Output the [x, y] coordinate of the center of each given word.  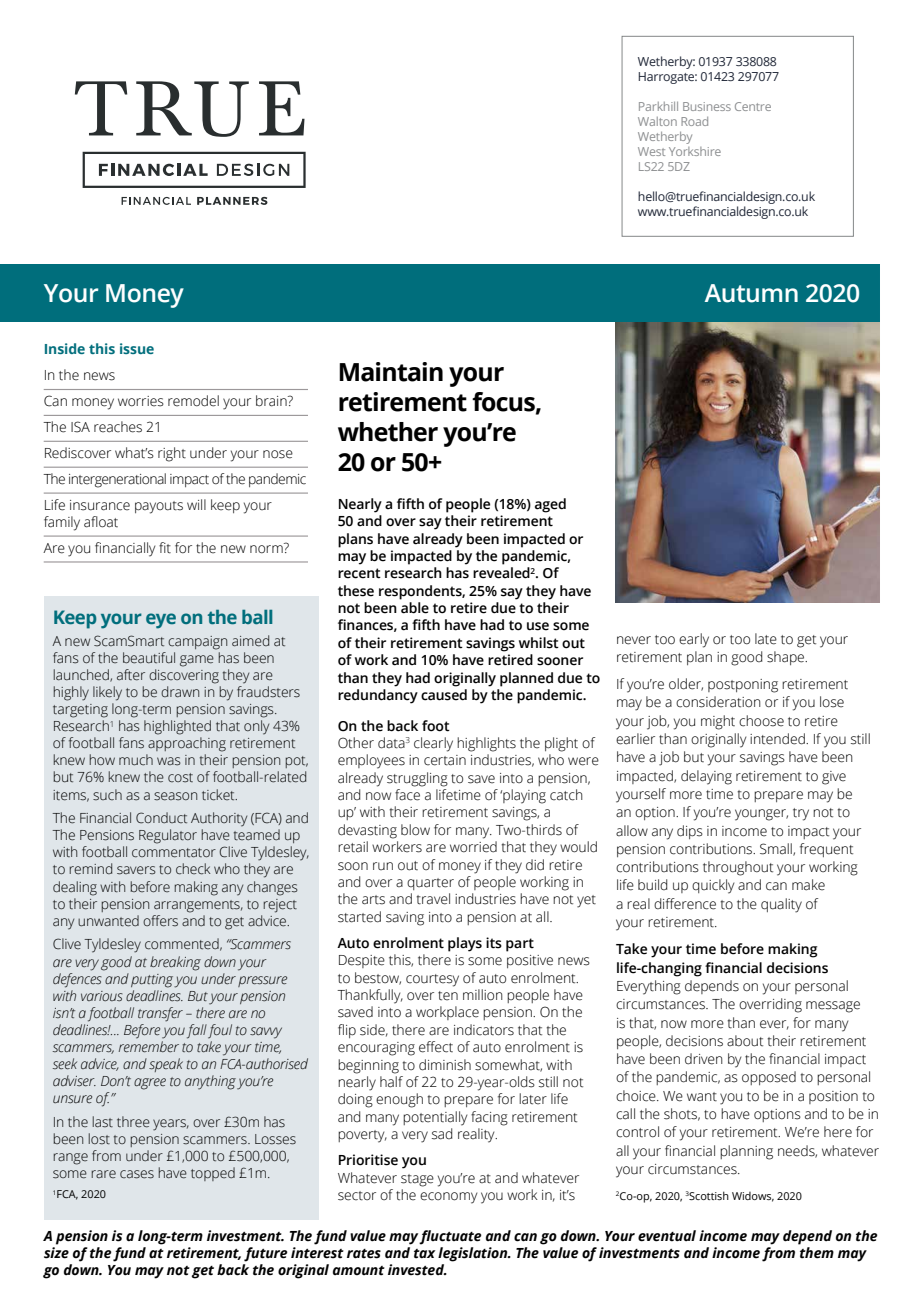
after [131, 675]
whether [388, 432]
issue [137, 348]
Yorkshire [695, 151]
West [651, 151]
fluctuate [450, 1237]
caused [444, 695]
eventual [667, 1236]
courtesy [432, 980]
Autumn [751, 293]
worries [141, 401]
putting [153, 981]
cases [137, 1174]
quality [781, 905]
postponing [743, 686]
